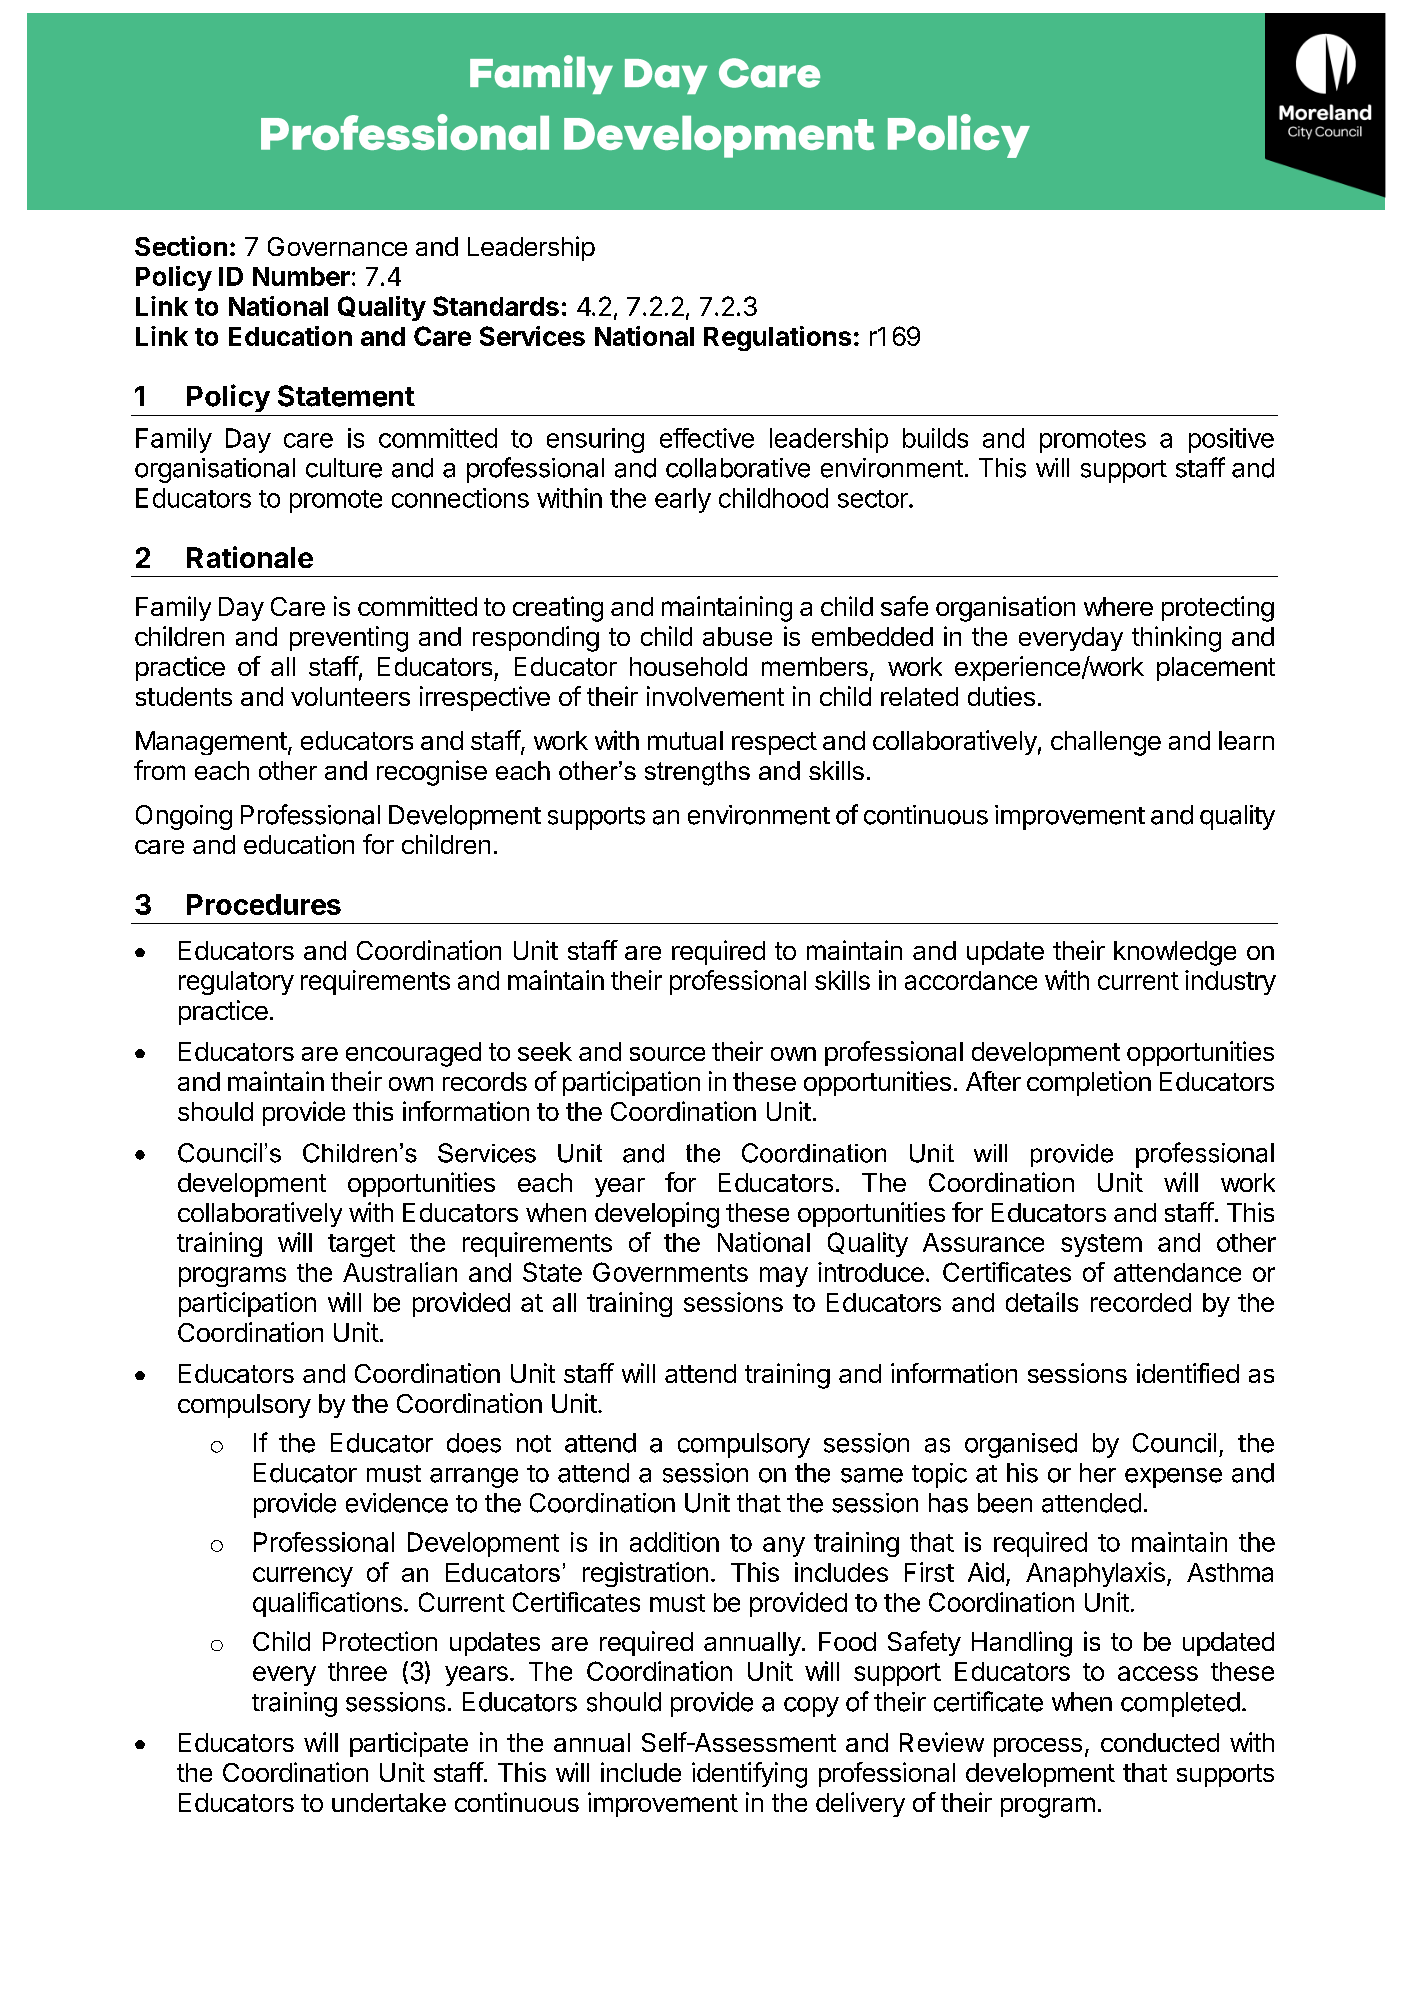 The image size is (1409, 1993). What do you see at coordinates (1231, 440) in the image?
I see `positive` at bounding box center [1231, 440].
